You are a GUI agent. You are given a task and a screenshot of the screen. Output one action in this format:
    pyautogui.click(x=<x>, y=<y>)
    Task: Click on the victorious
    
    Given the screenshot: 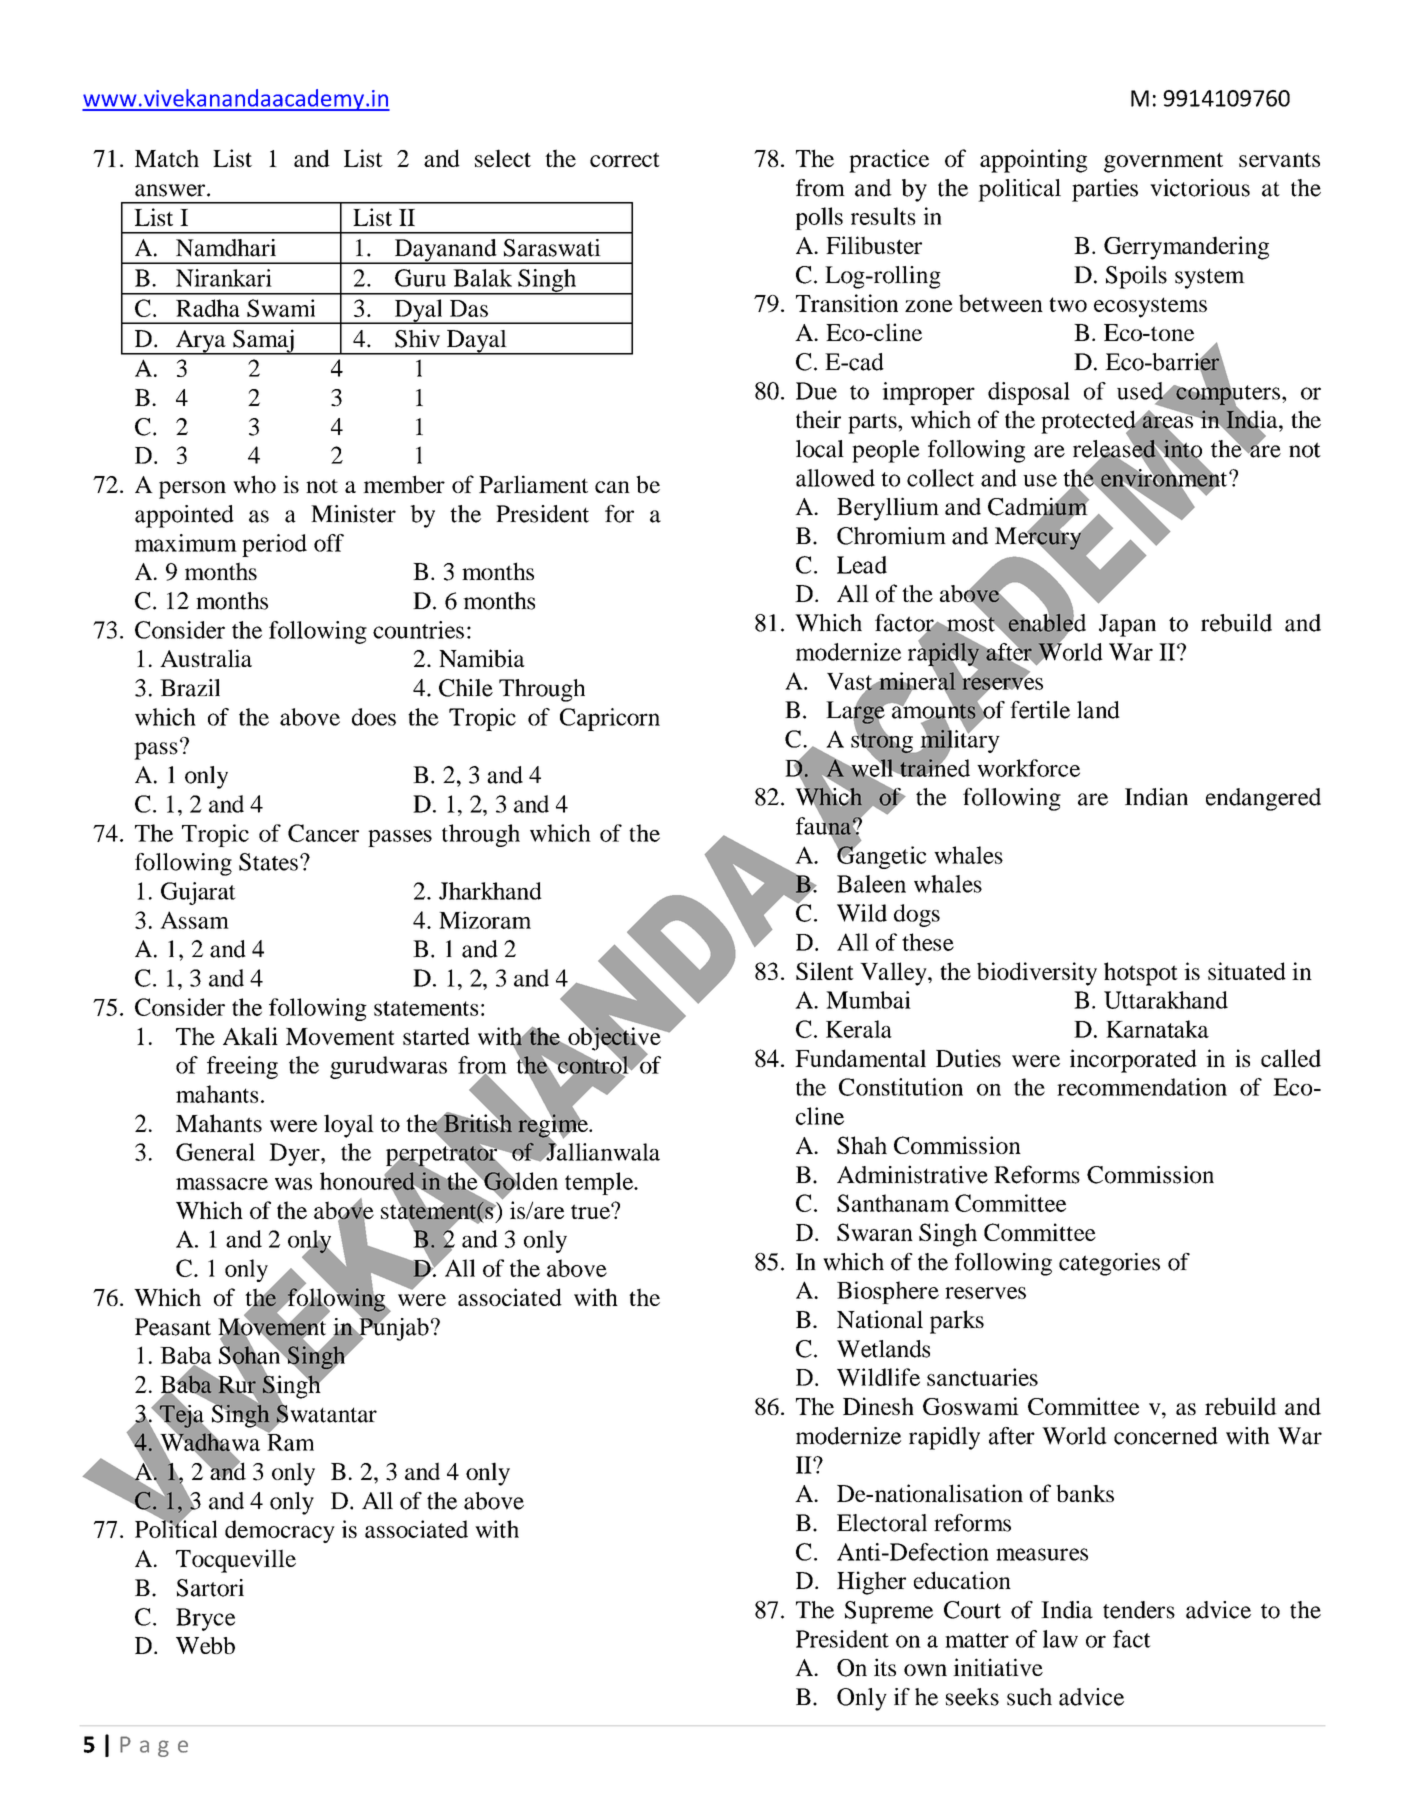 What is the action you would take?
    pyautogui.click(x=1200, y=188)
